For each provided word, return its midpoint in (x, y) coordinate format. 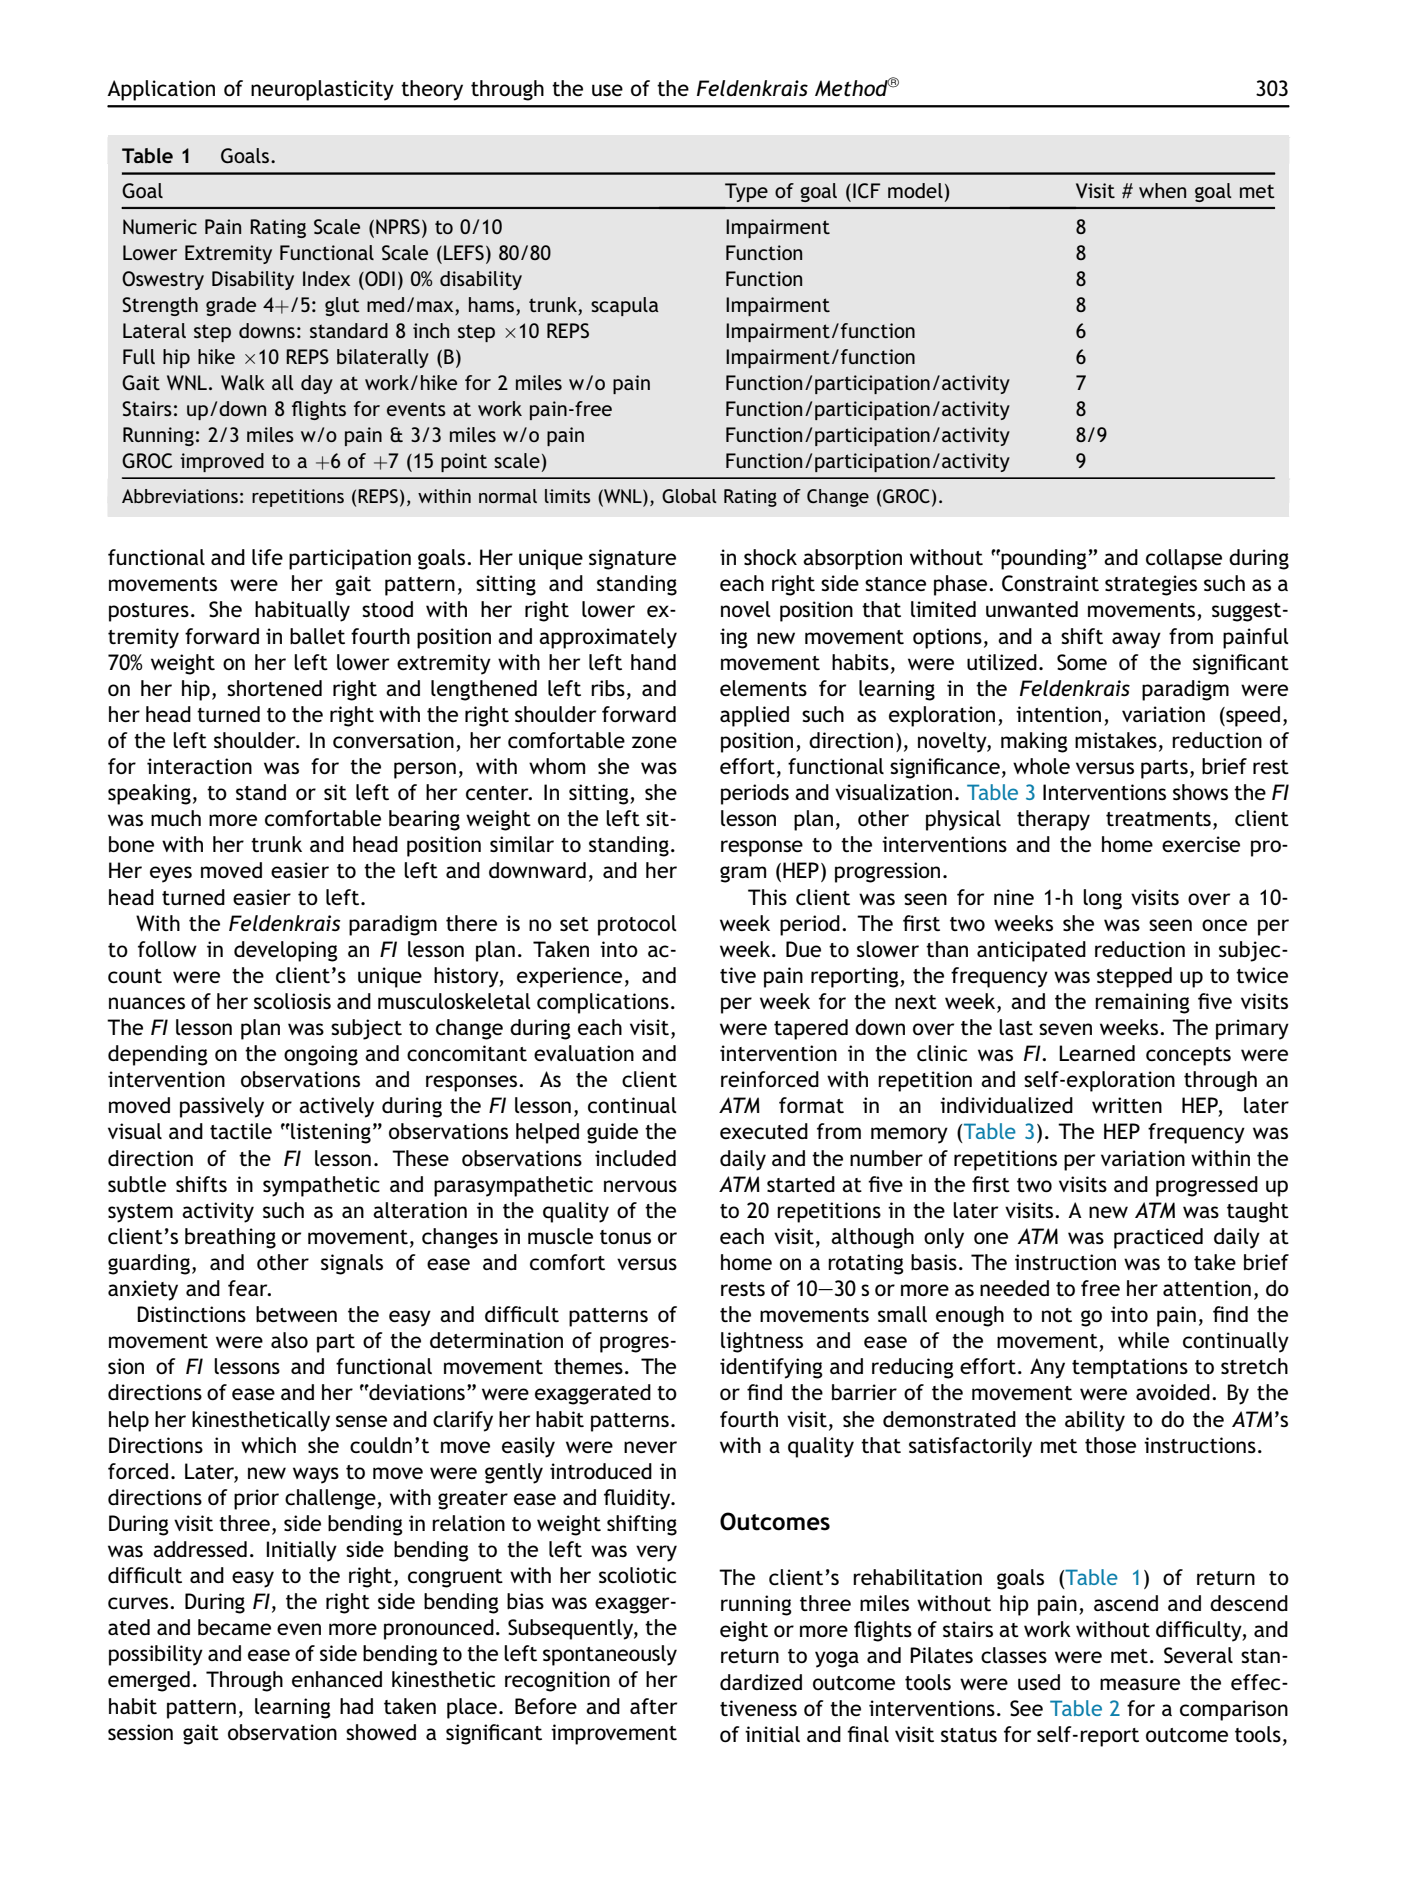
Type (746, 192)
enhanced (337, 1679)
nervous (640, 1186)
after (653, 1706)
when (1162, 190)
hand (653, 662)
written (1127, 1105)
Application (161, 90)
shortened (274, 688)
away (1136, 640)
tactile (241, 1131)
